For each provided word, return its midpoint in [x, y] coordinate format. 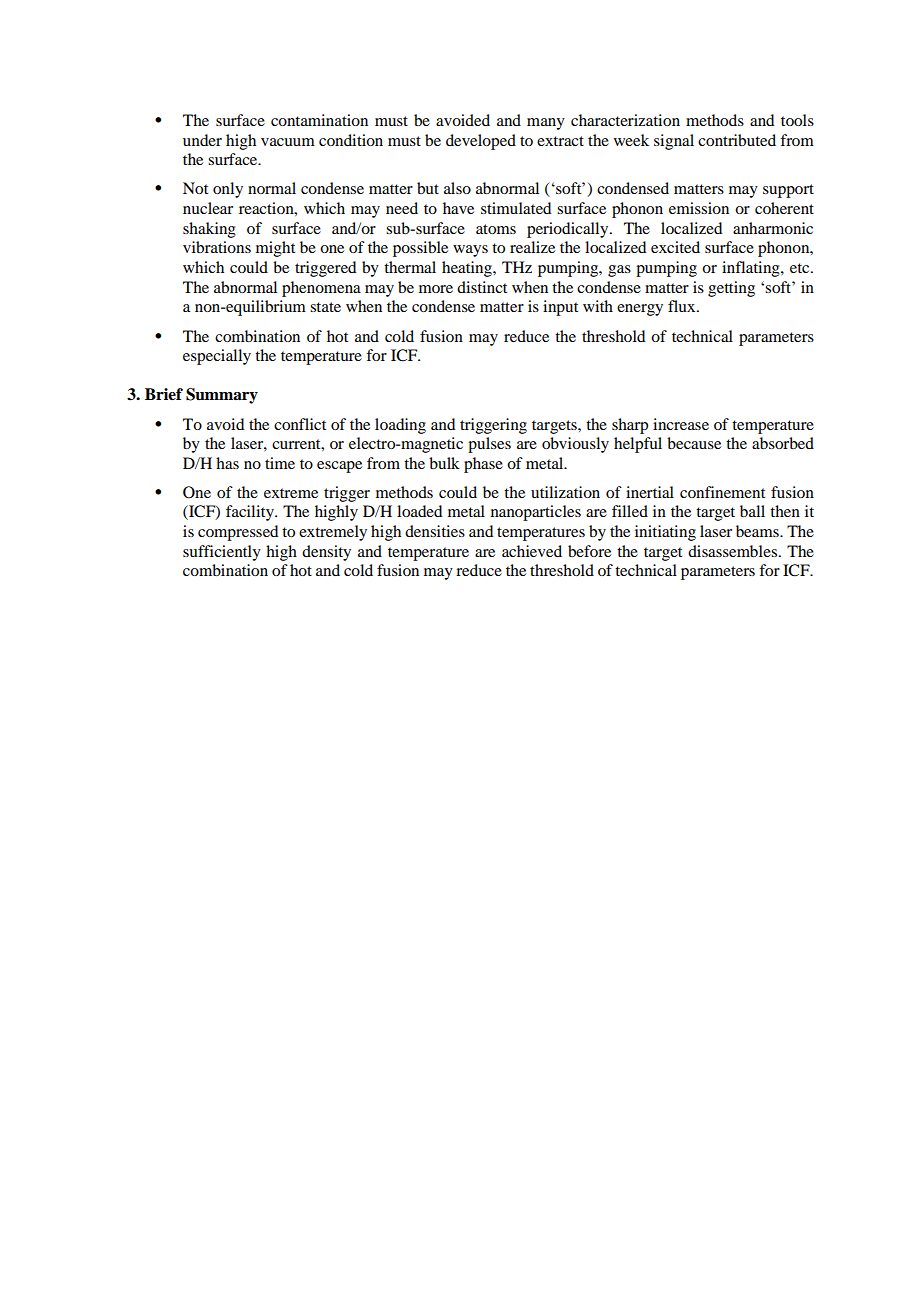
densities [435, 531]
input [560, 308]
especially [217, 357]
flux [683, 306]
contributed [737, 140]
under [202, 140]
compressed [238, 533]
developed [481, 142]
